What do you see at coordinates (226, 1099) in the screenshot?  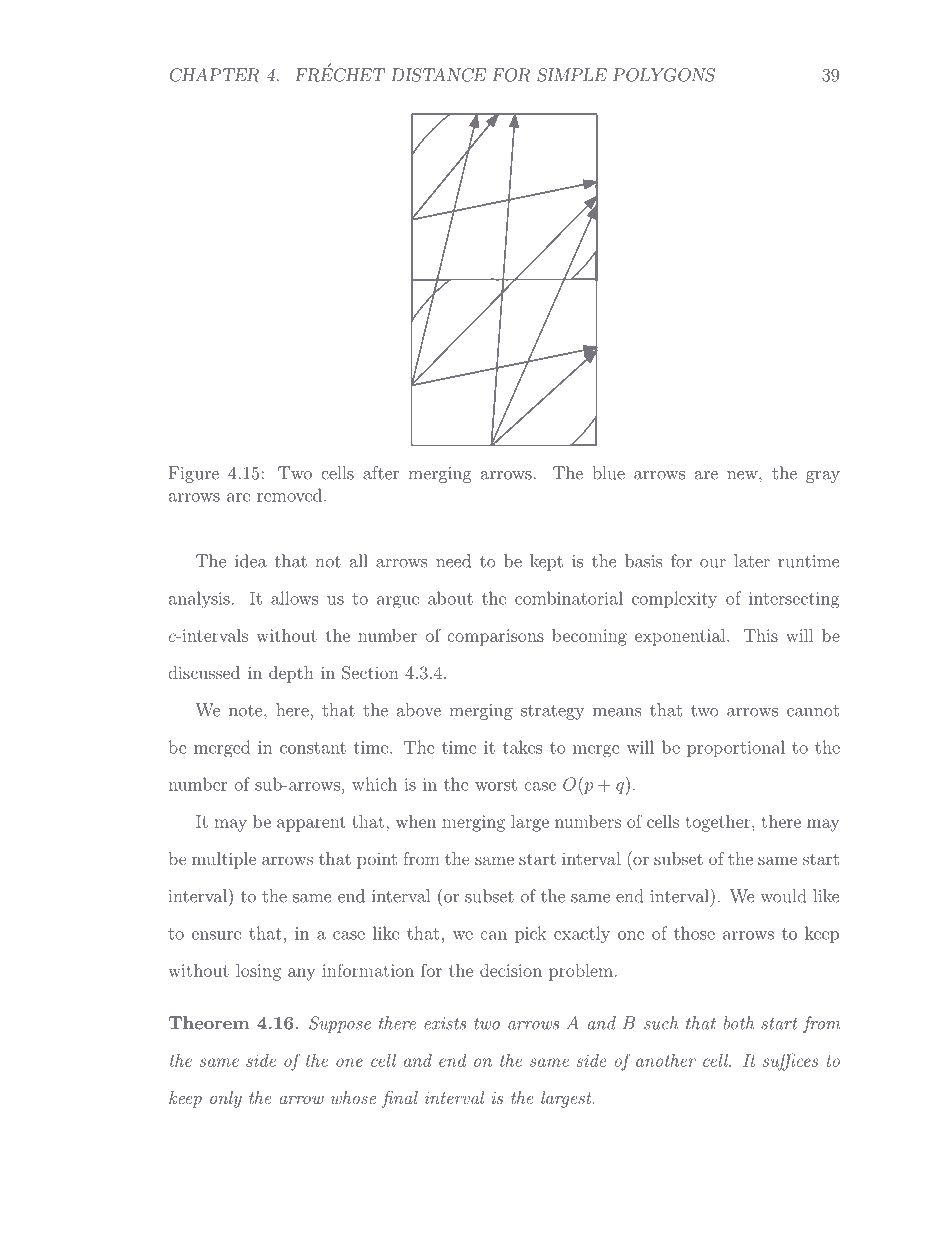 I see `only` at bounding box center [226, 1099].
